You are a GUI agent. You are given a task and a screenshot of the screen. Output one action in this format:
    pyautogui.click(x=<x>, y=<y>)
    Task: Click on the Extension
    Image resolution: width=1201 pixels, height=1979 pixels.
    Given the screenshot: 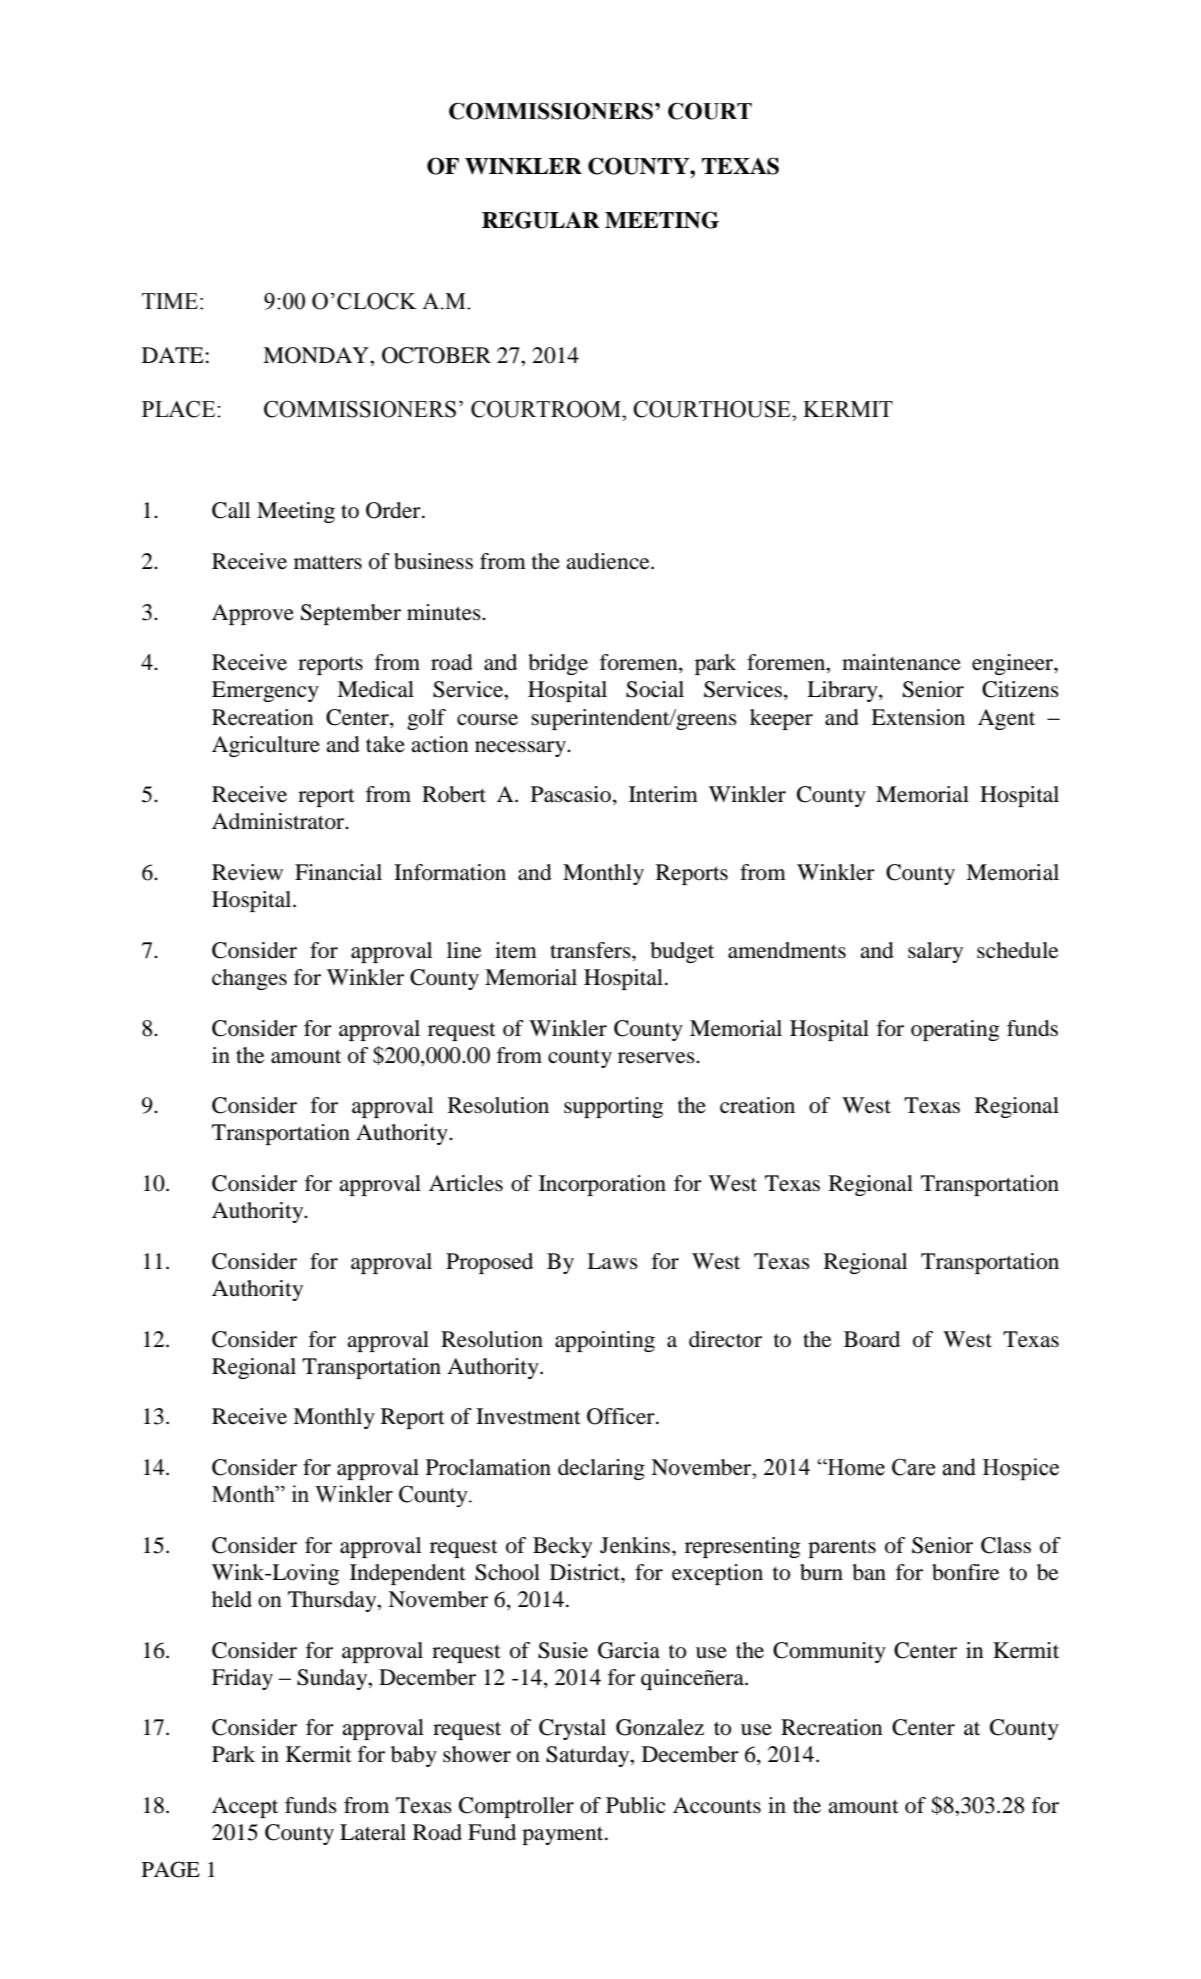 What is the action you would take?
    pyautogui.click(x=918, y=717)
